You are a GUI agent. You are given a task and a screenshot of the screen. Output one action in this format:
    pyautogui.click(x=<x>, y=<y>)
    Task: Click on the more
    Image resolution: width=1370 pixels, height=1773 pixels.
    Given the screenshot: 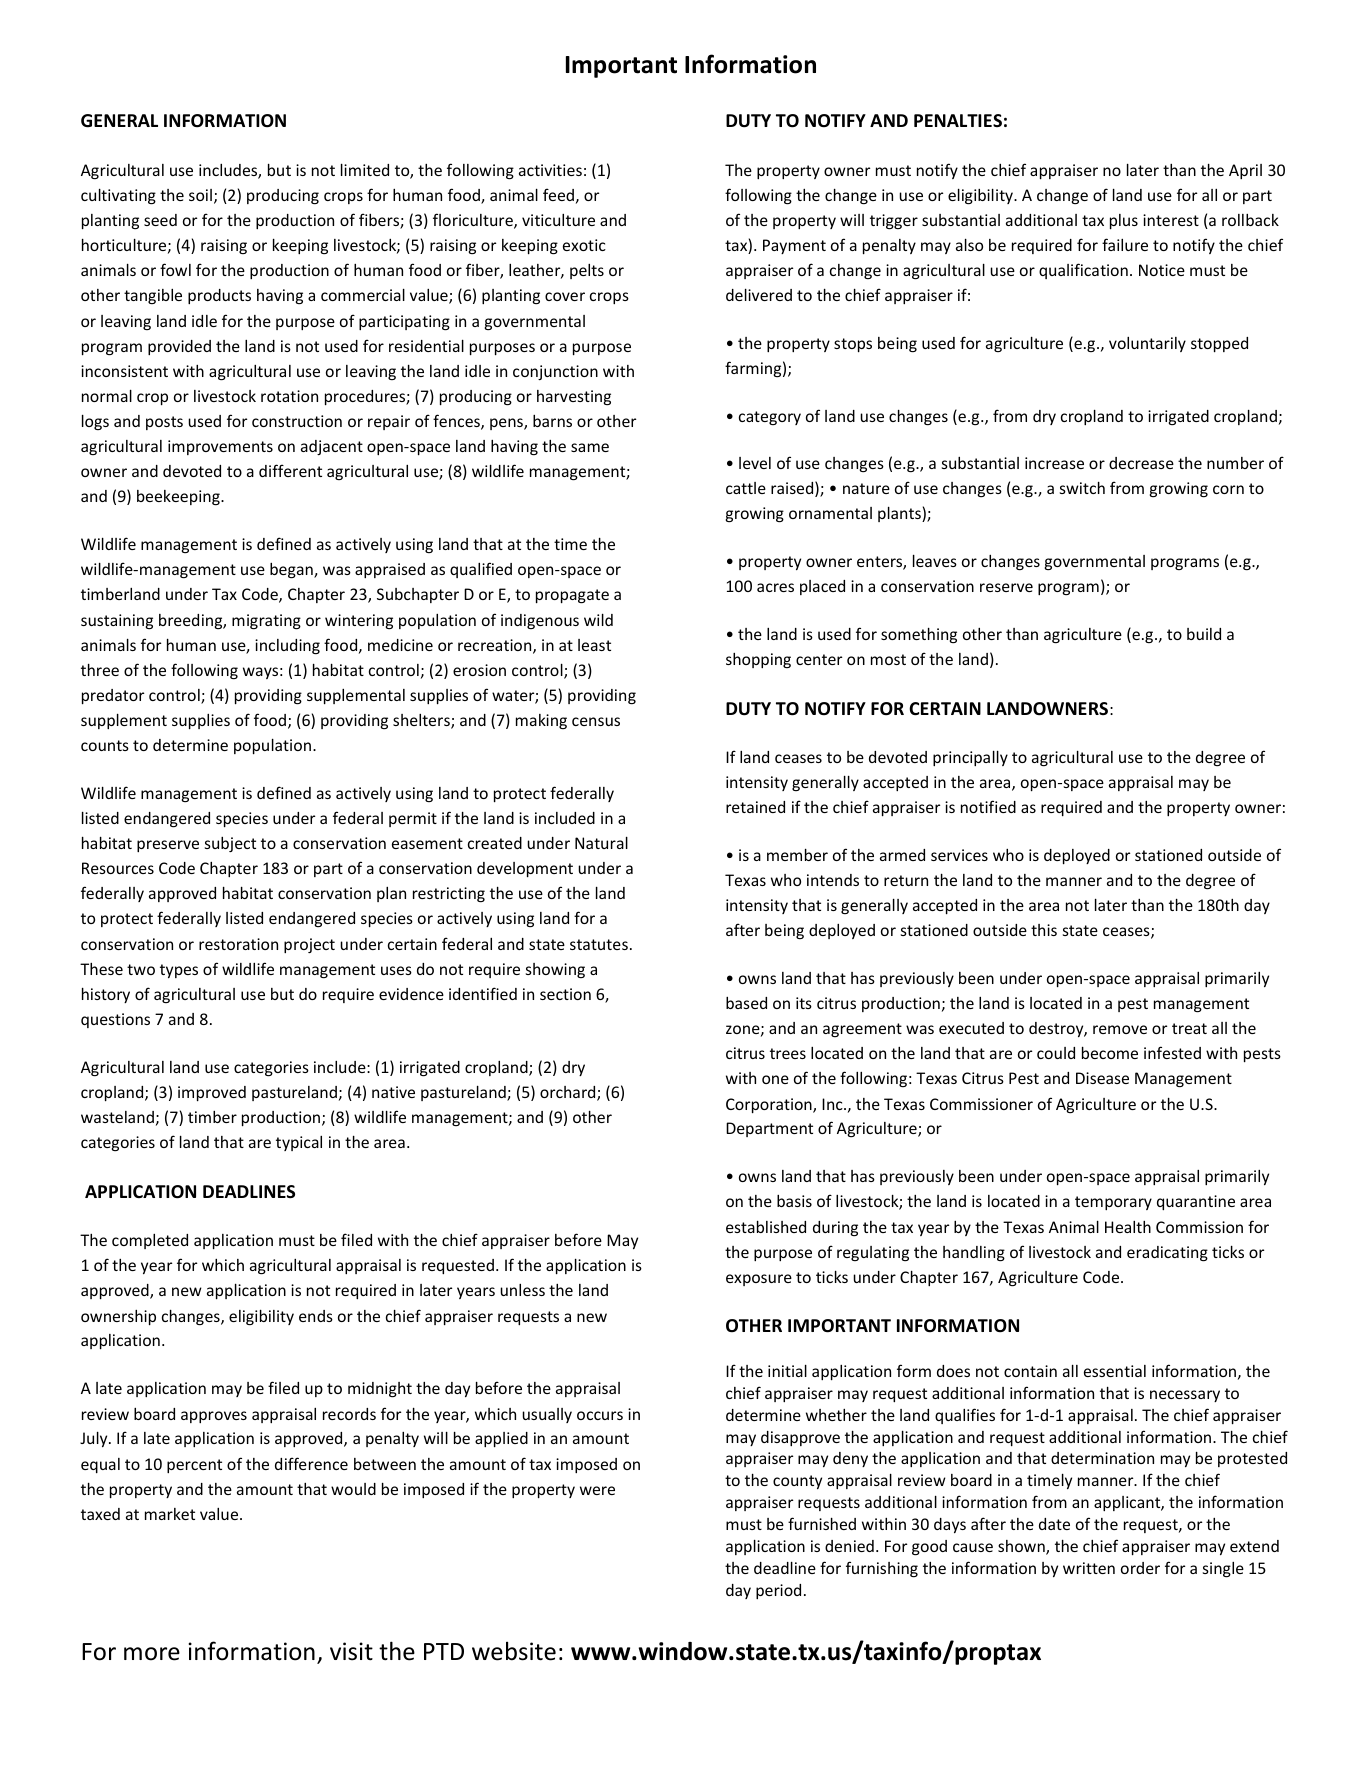 What is the action you would take?
    pyautogui.click(x=152, y=1654)
